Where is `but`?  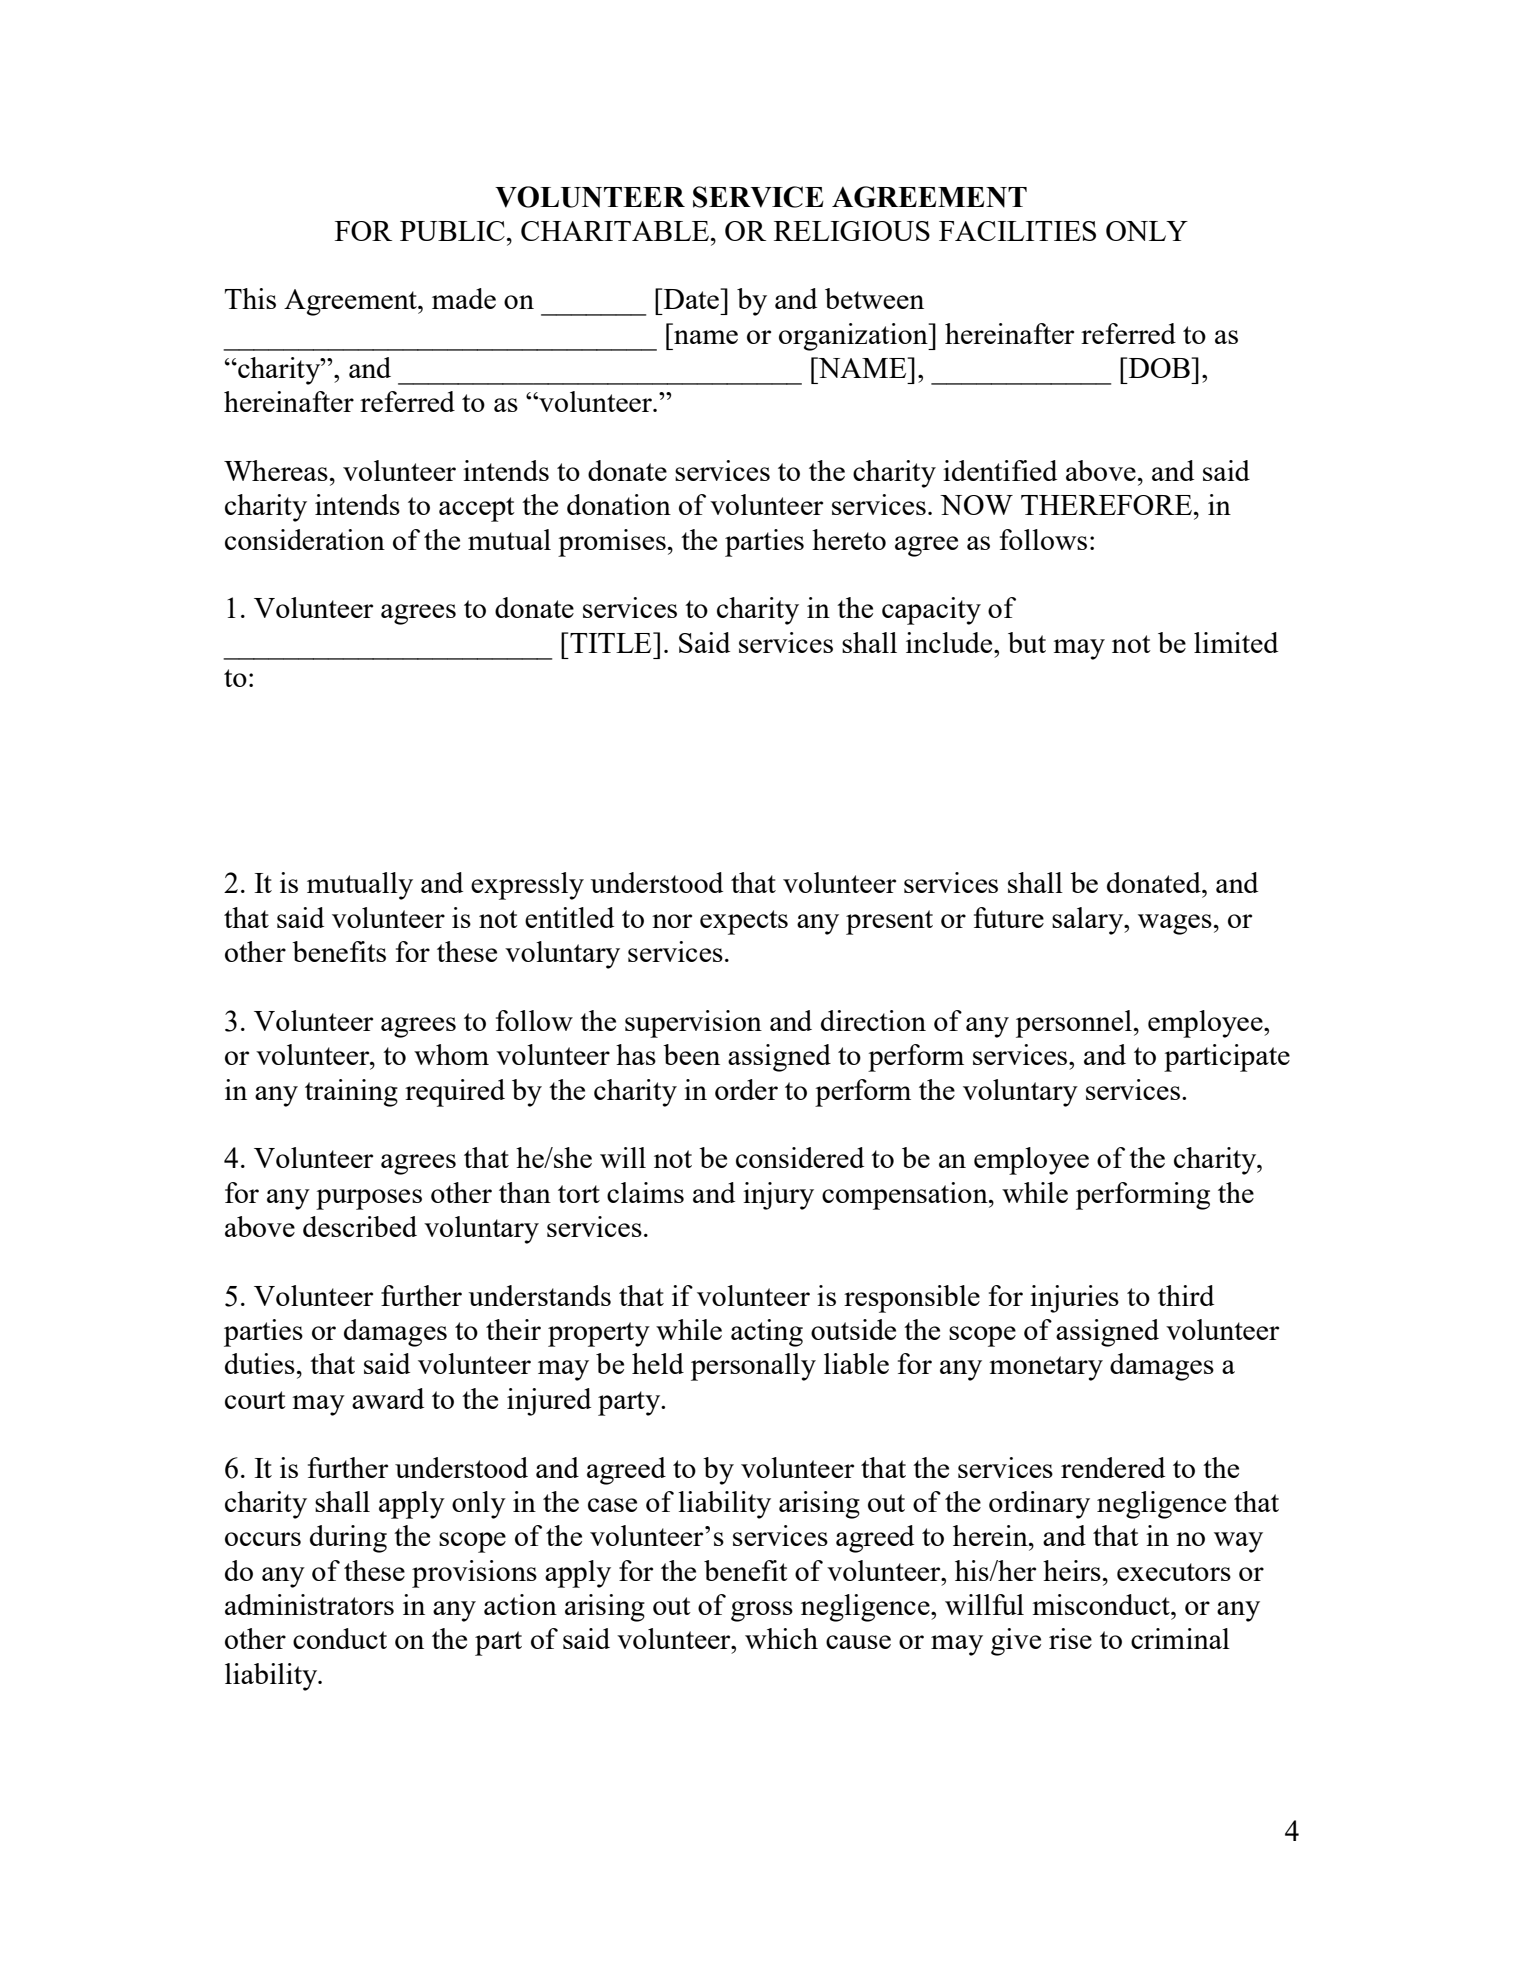 but is located at coordinates (1027, 642).
